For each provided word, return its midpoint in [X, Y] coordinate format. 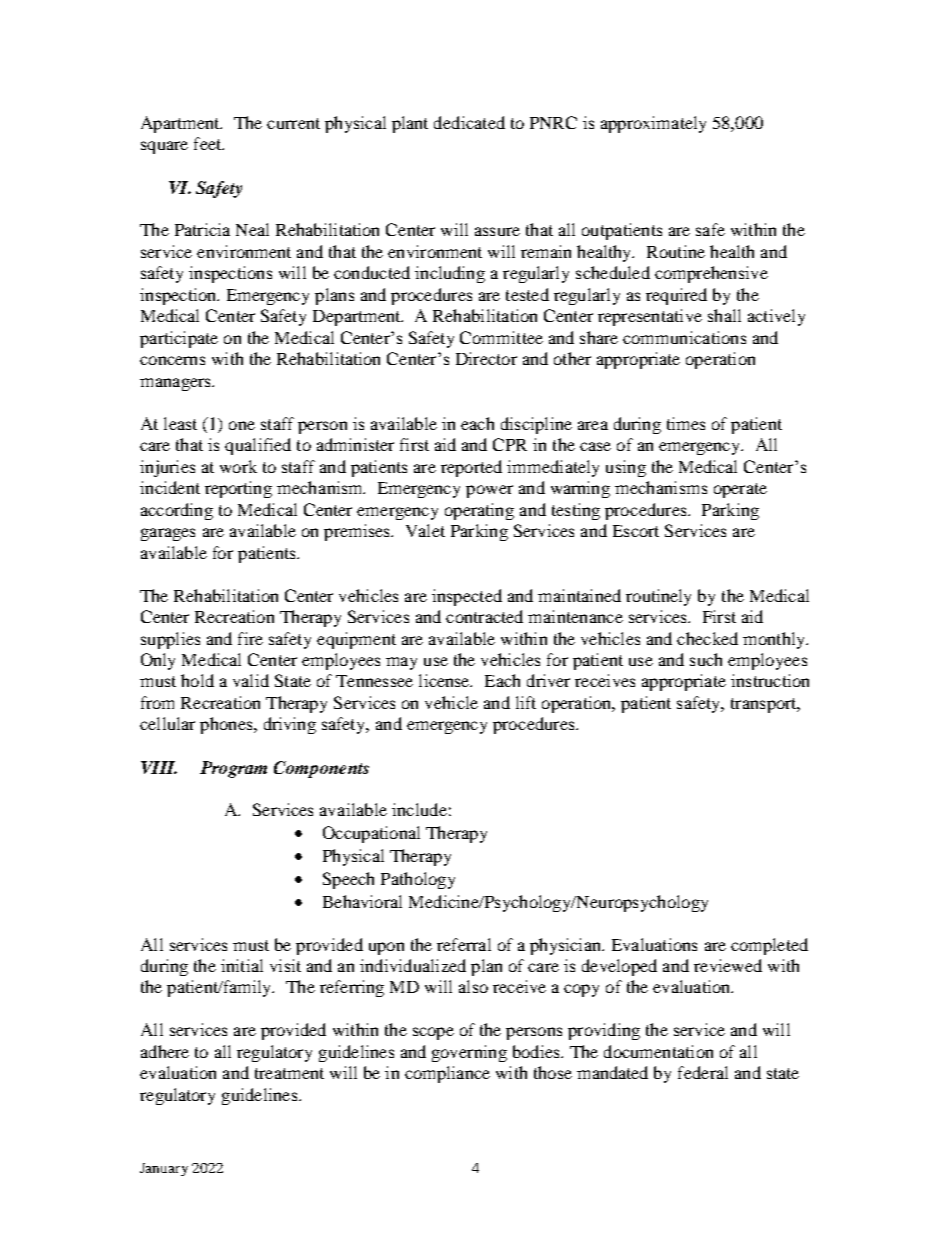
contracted [484, 616]
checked [707, 638]
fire [250, 638]
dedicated [469, 122]
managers [176, 384]
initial [242, 965]
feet [209, 143]
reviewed [728, 965]
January [164, 1169]
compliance [447, 1074]
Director [486, 358]
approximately [653, 124]
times [686, 423]
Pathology [418, 880]
